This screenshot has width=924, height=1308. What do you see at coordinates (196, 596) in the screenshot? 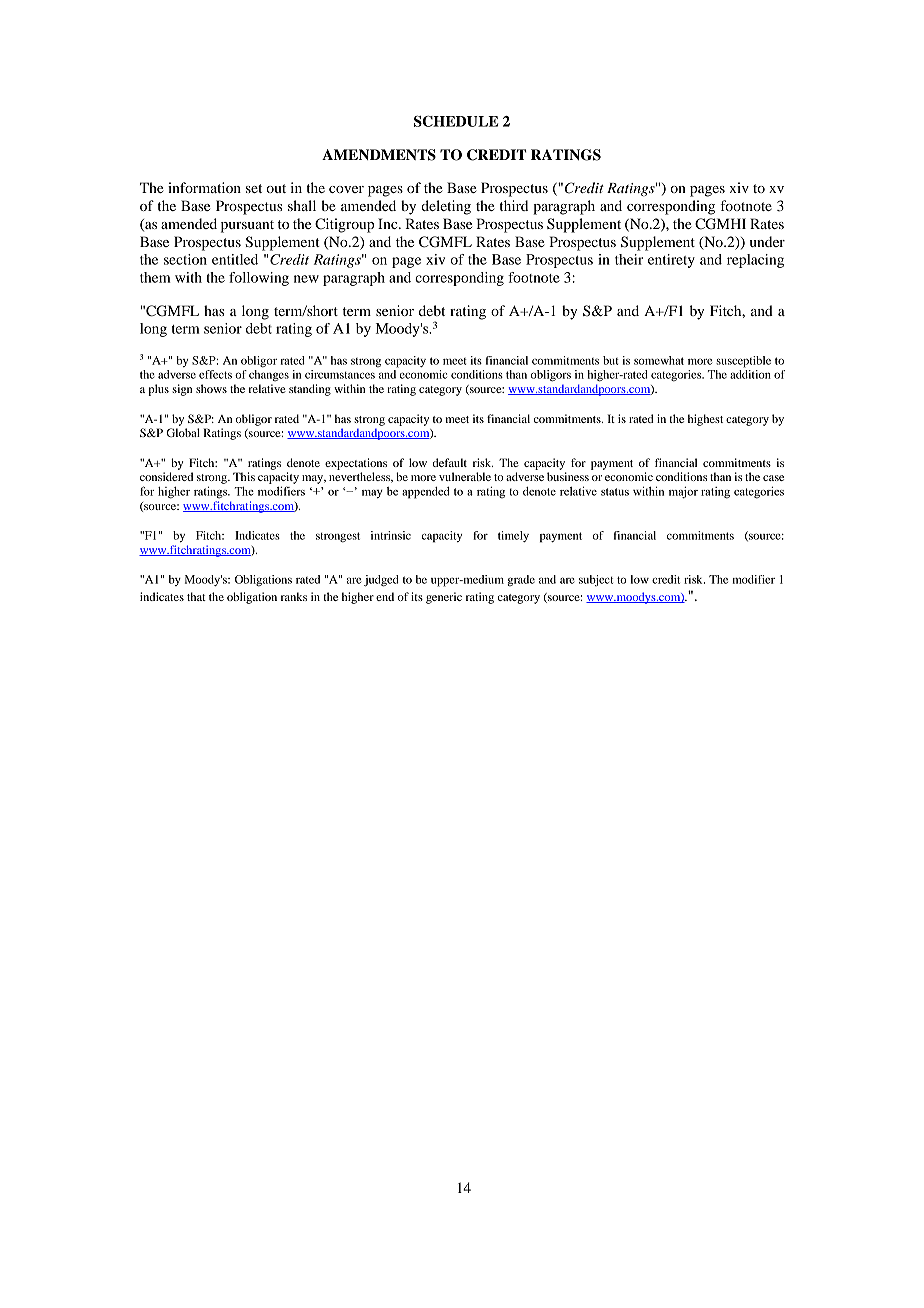
I see `that` at bounding box center [196, 596].
